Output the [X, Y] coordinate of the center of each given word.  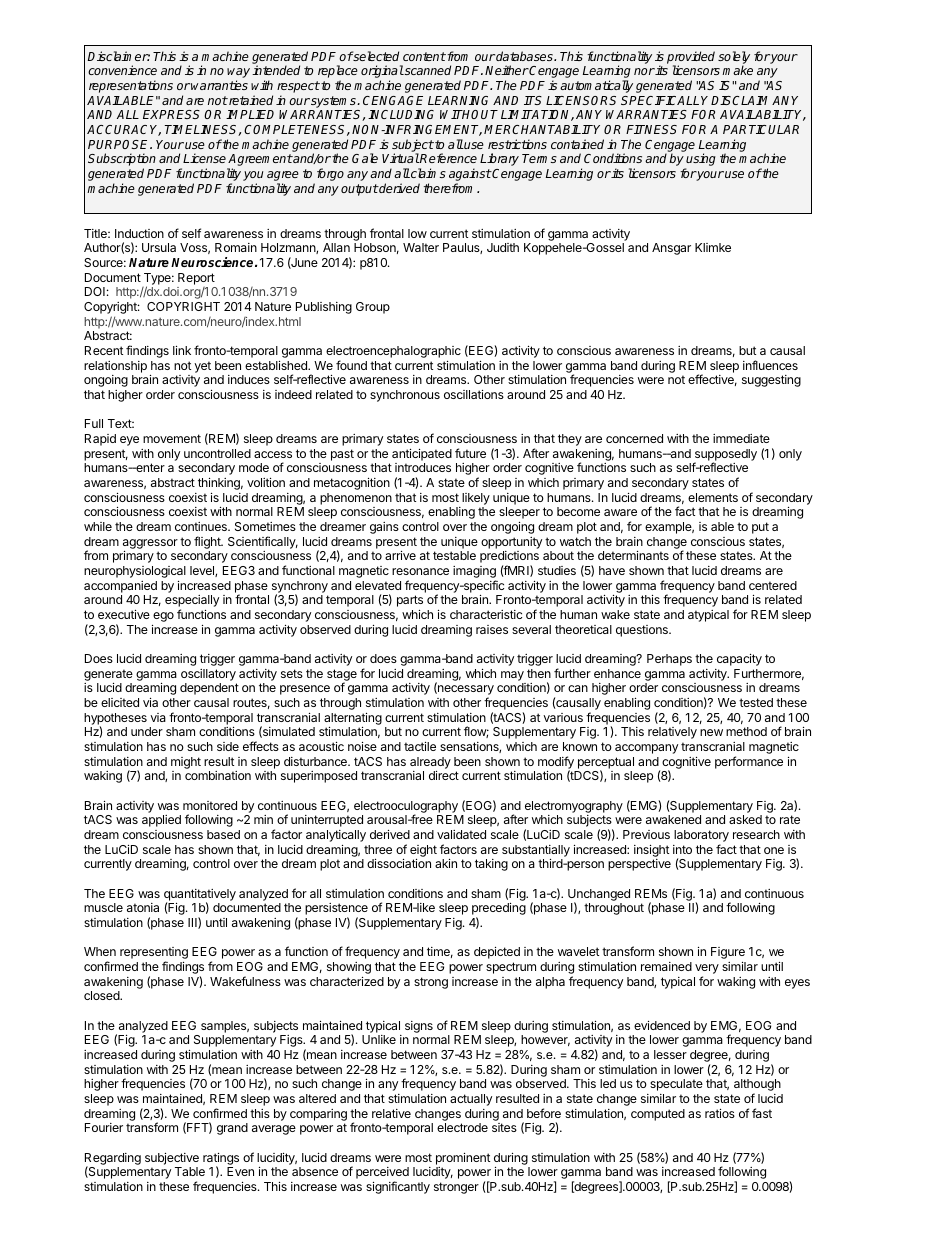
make [737, 70]
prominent [463, 1159]
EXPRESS [171, 114]
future [470, 453]
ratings [221, 1160]
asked [745, 819]
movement [172, 438]
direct [444, 775]
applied [161, 821]
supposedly [725, 456]
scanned [427, 70]
